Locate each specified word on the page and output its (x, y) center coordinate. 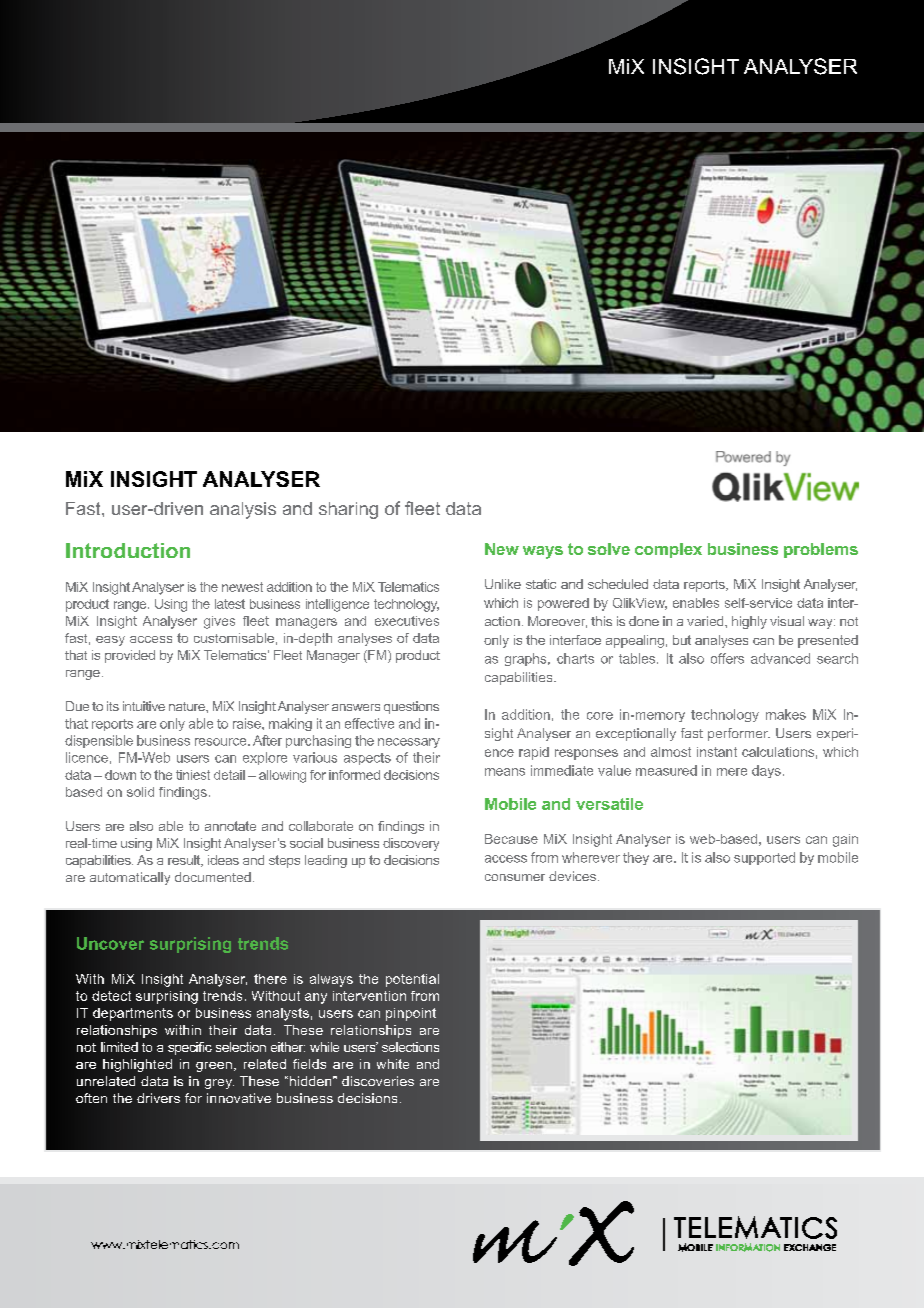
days (766, 771)
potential (412, 980)
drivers (158, 1098)
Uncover (110, 943)
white (393, 1064)
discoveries (378, 1081)
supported (764, 858)
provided (130, 656)
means (505, 772)
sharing (348, 510)
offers (727, 658)
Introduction (128, 550)
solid (140, 792)
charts (575, 658)
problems (821, 550)
